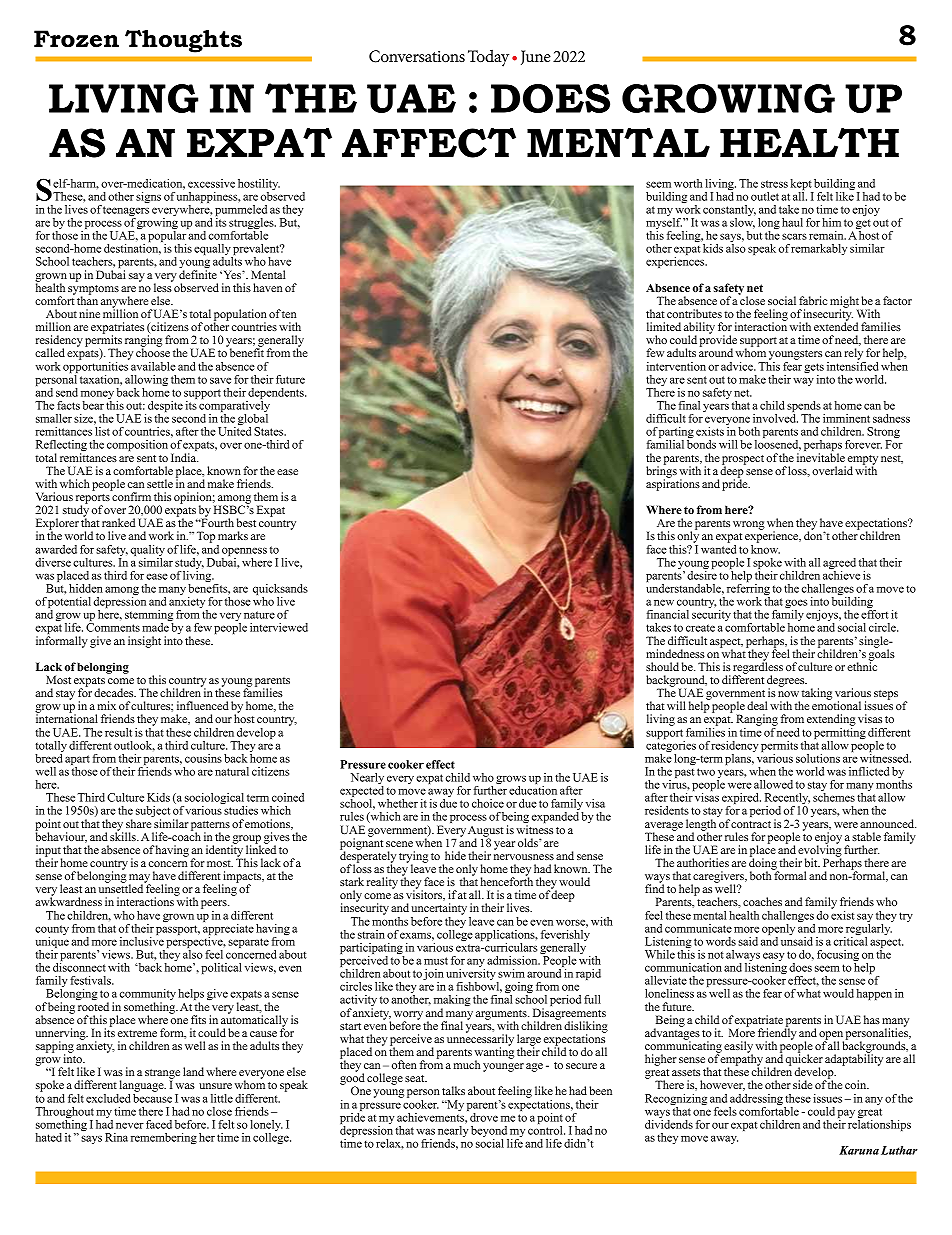  What do you see at coordinates (774, 184) in the image?
I see `stress` at bounding box center [774, 184].
